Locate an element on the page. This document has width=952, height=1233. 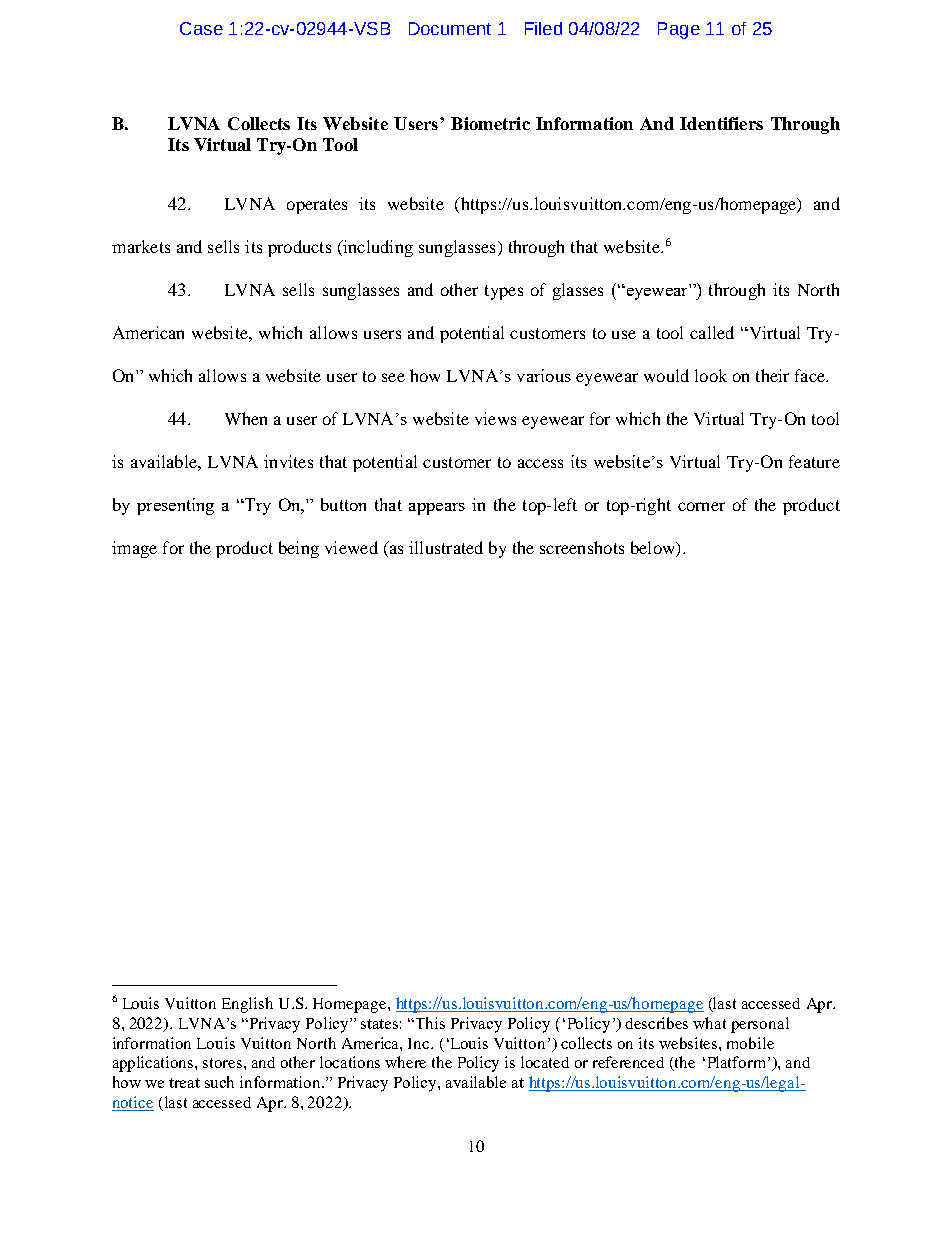
views is located at coordinates (495, 418).
